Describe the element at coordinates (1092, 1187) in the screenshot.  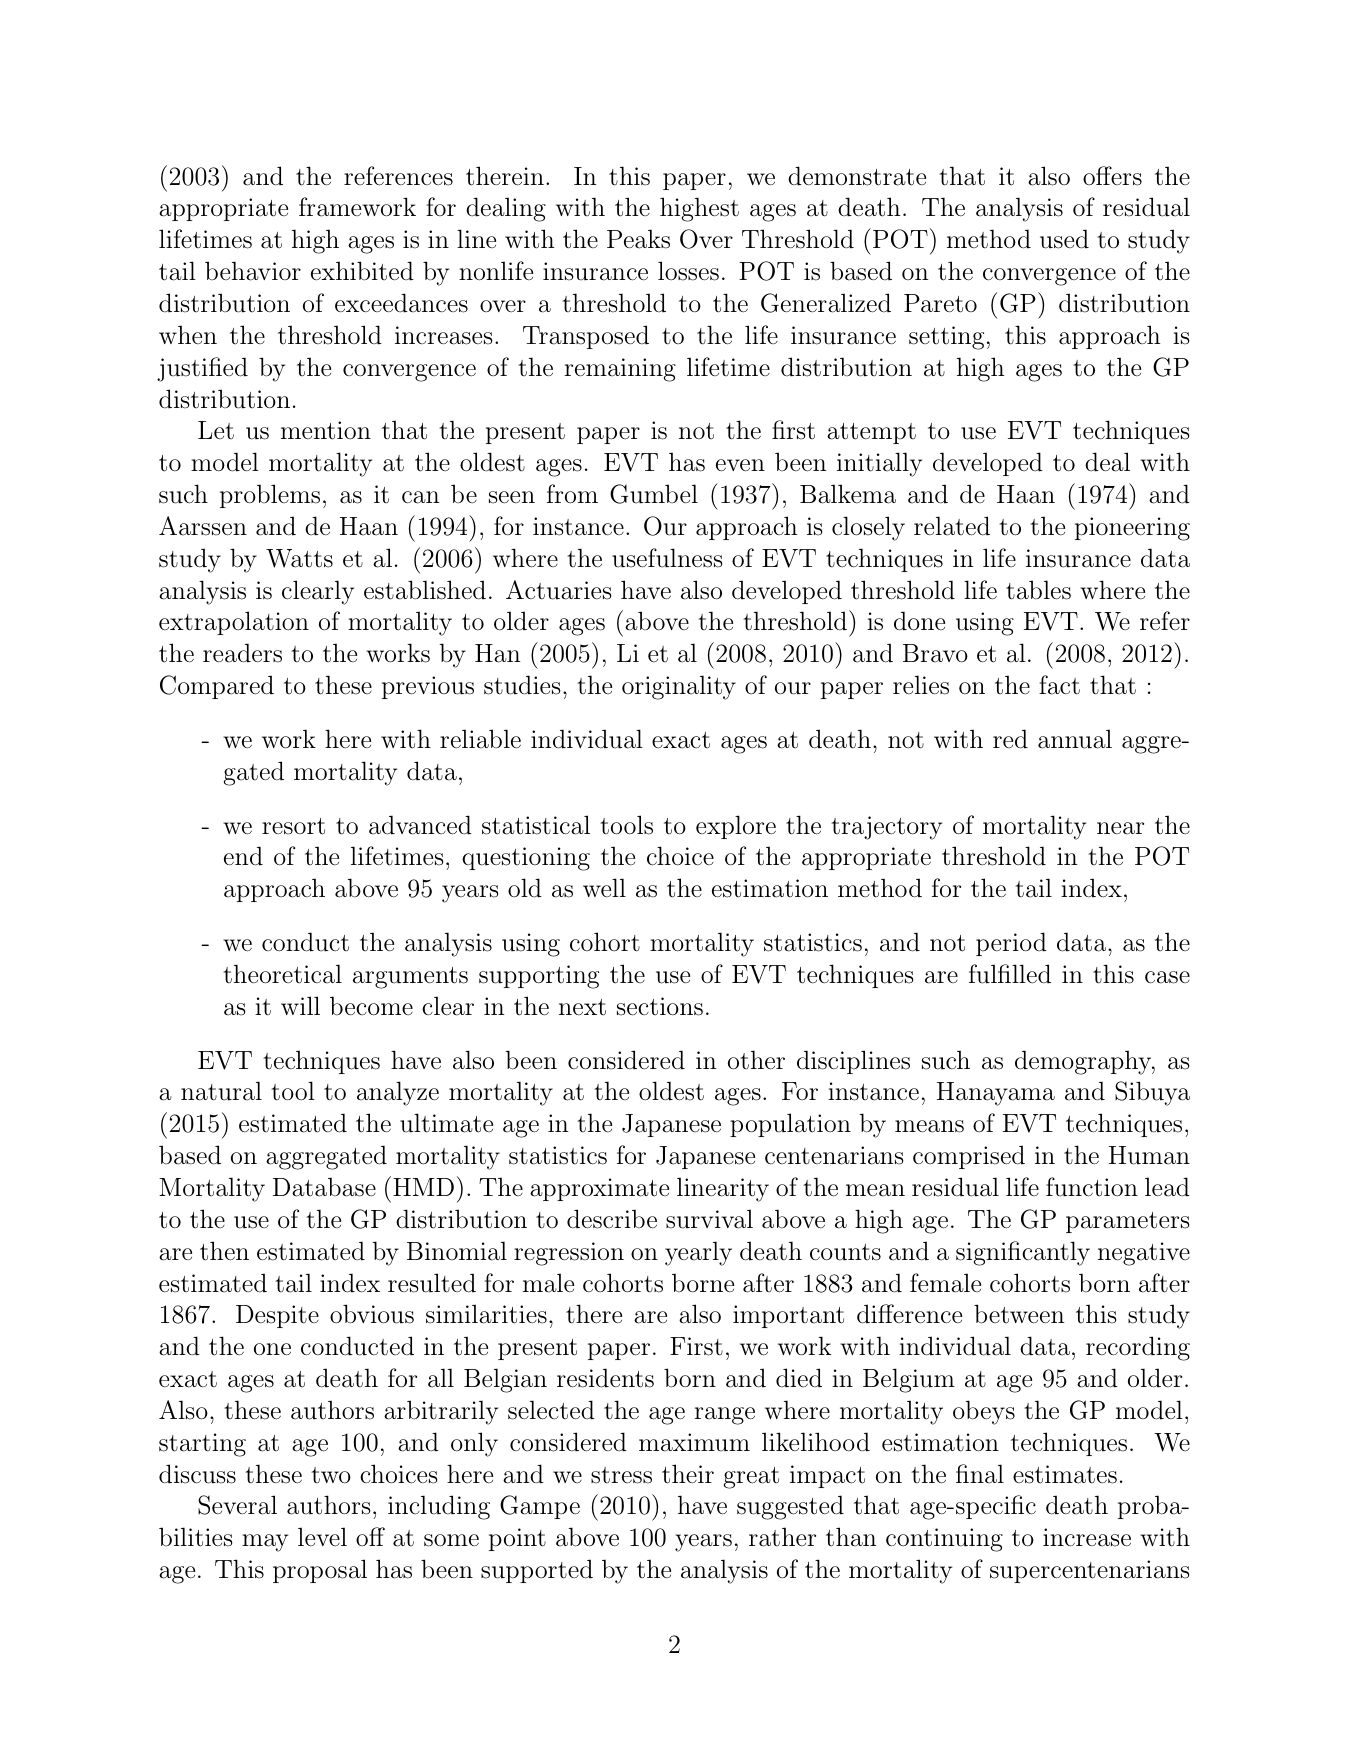
I see `function` at that location.
